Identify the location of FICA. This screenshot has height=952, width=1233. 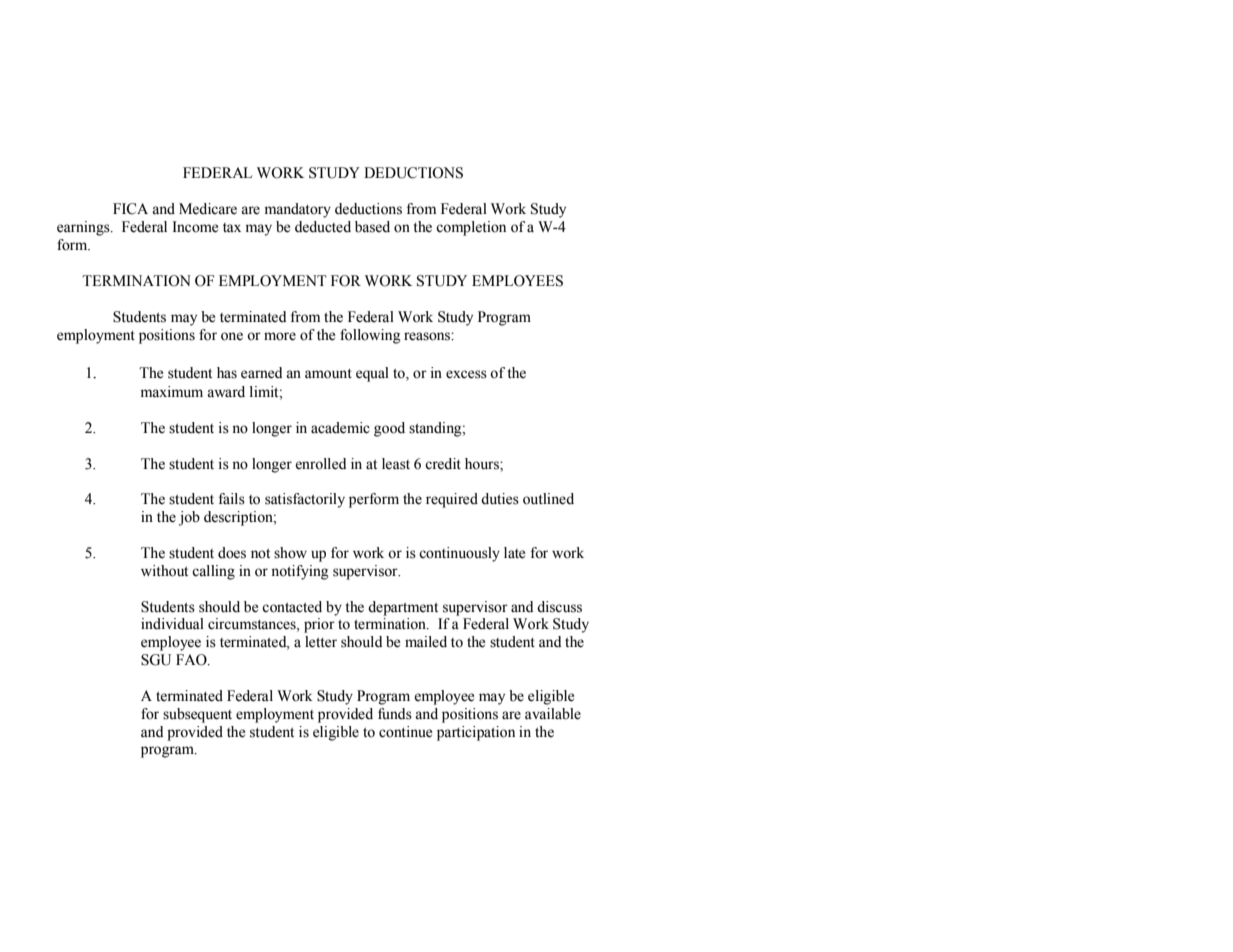
(130, 209).
